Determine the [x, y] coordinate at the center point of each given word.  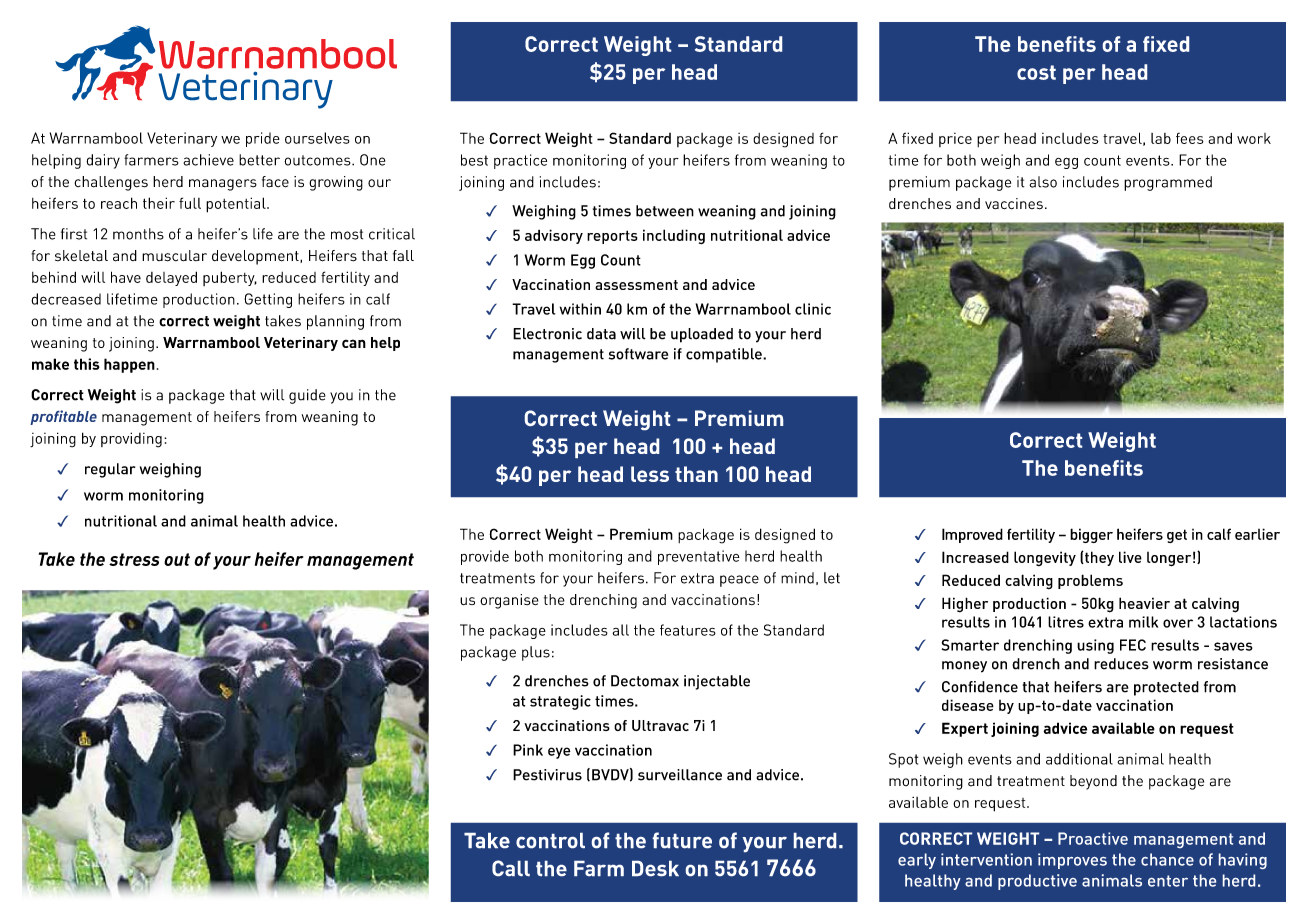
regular [110, 470]
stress [134, 559]
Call [511, 868]
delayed [171, 278]
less [650, 474]
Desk [655, 868]
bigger [1091, 535]
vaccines [1014, 204]
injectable [717, 682]
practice [520, 161]
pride [263, 139]
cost [1036, 72]
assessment [636, 285]
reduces [1121, 664]
